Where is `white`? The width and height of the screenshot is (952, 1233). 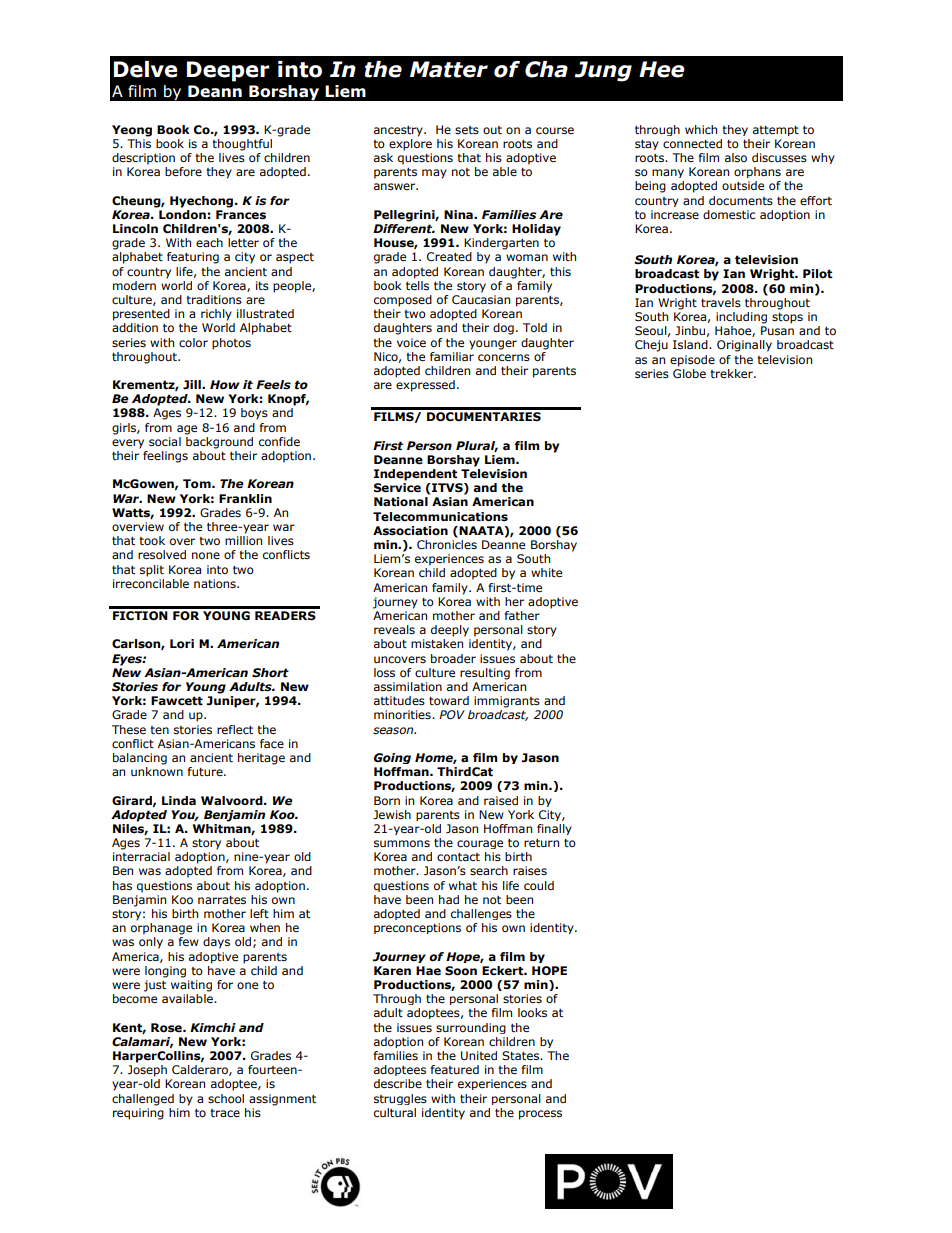
white is located at coordinates (546, 572).
